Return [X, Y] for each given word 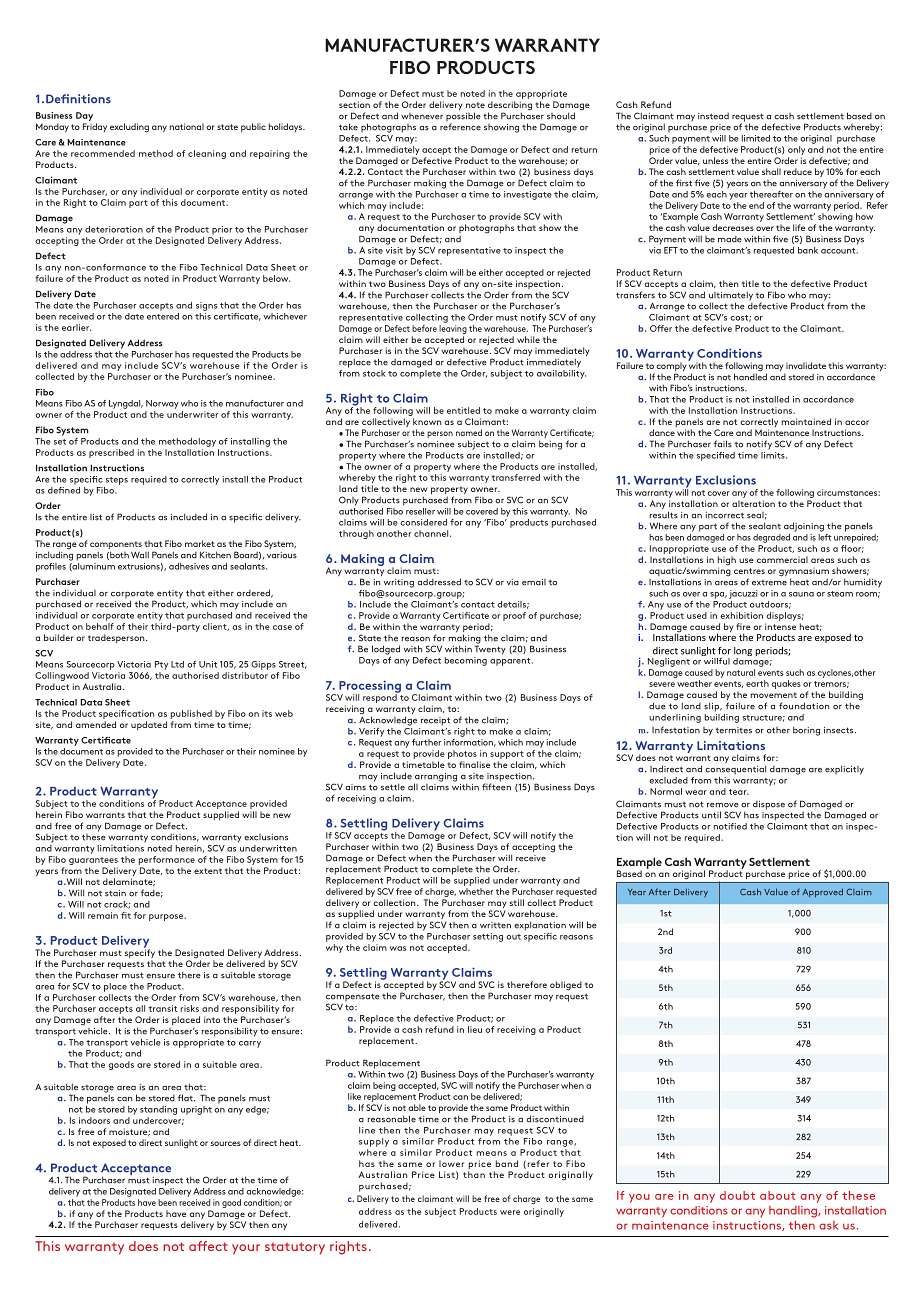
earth [757, 683]
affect [208, 1246]
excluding [129, 128]
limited [756, 138]
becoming [466, 661]
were [510, 1212]
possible [463, 118]
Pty [161, 665]
